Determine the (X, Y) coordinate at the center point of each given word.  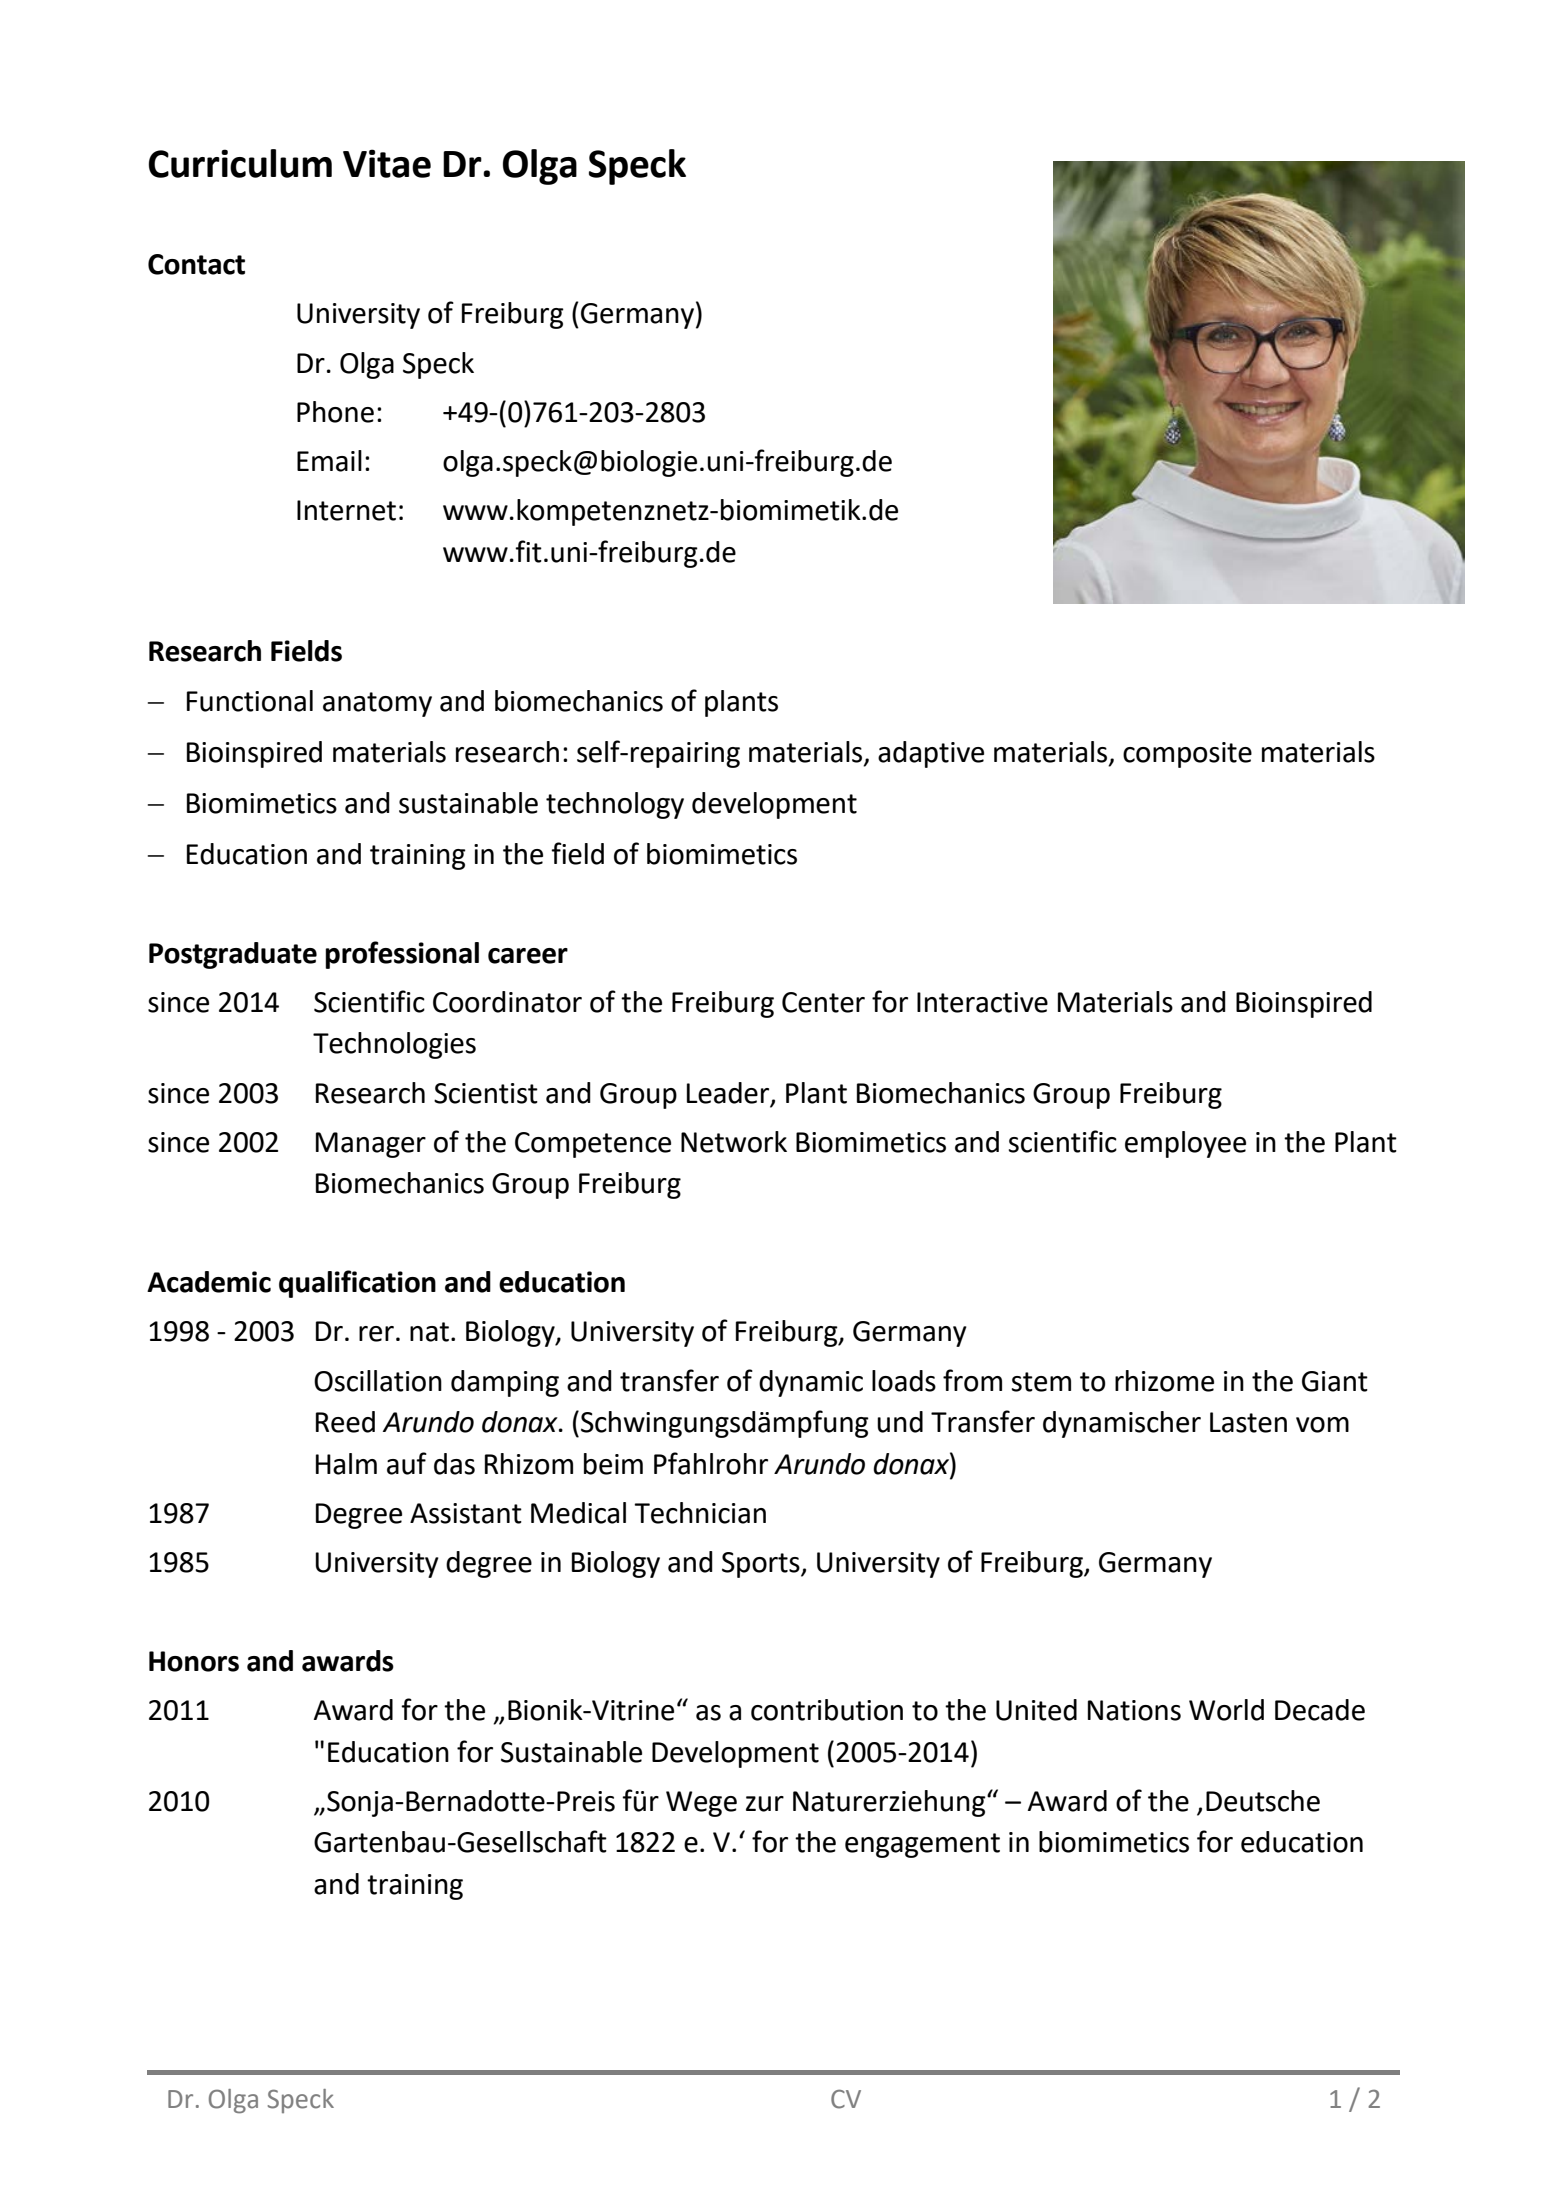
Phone (335, 412)
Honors (194, 1661)
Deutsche (1263, 1801)
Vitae (387, 163)
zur (765, 1804)
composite (1187, 755)
